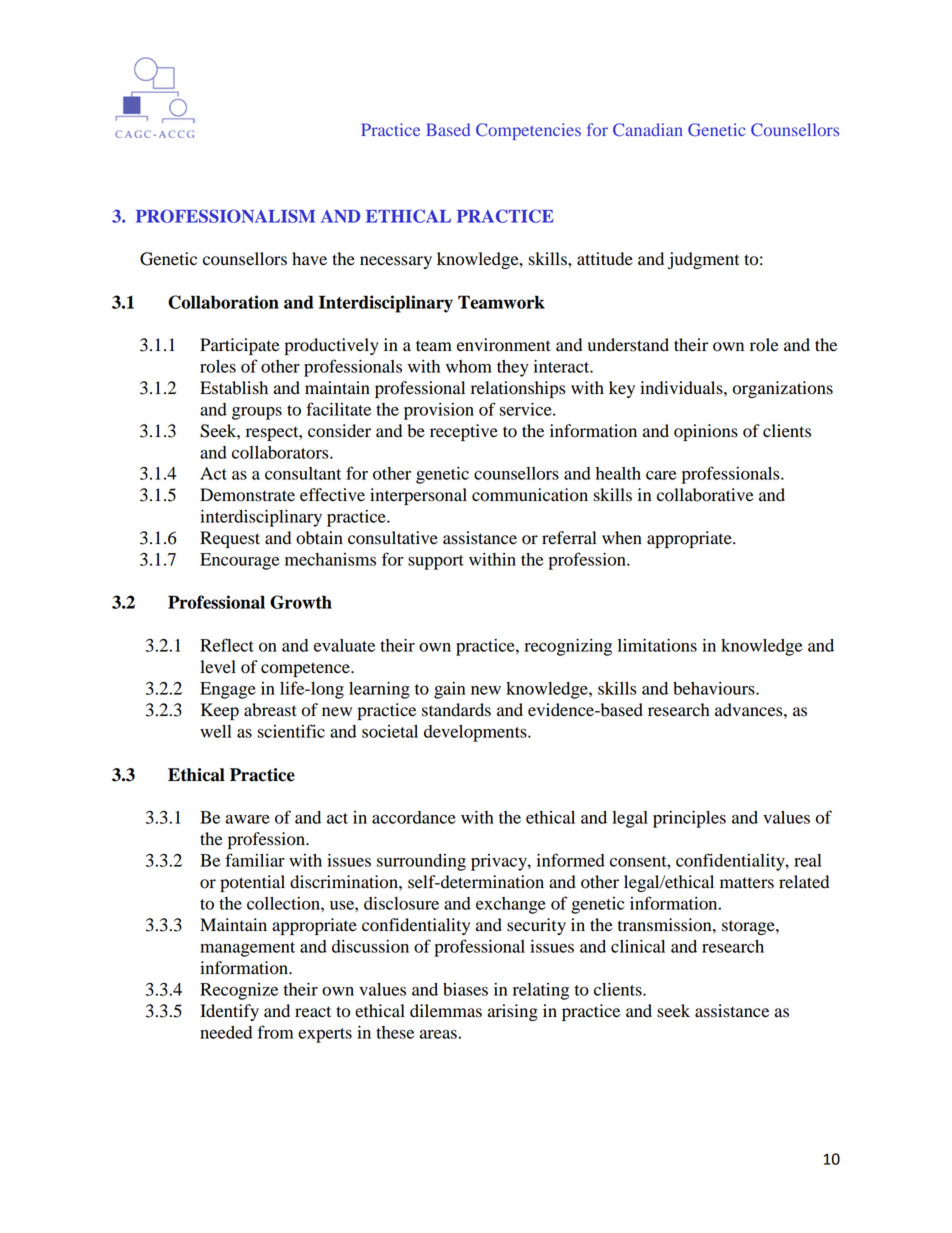 This screenshot has width=952, height=1233. Describe the element at coordinates (638, 946) in the screenshot. I see `clinical` at that location.
